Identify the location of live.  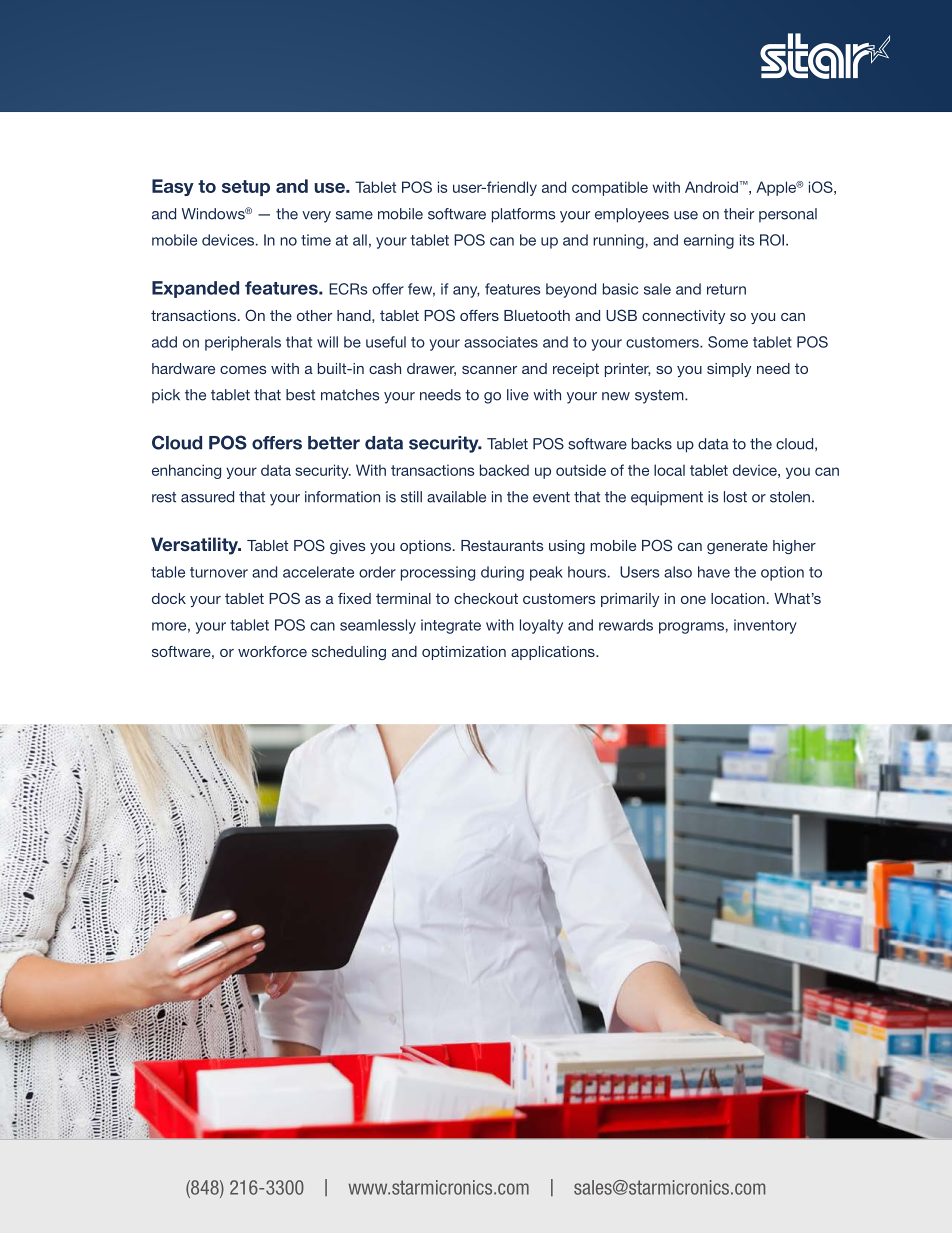
(518, 395).
